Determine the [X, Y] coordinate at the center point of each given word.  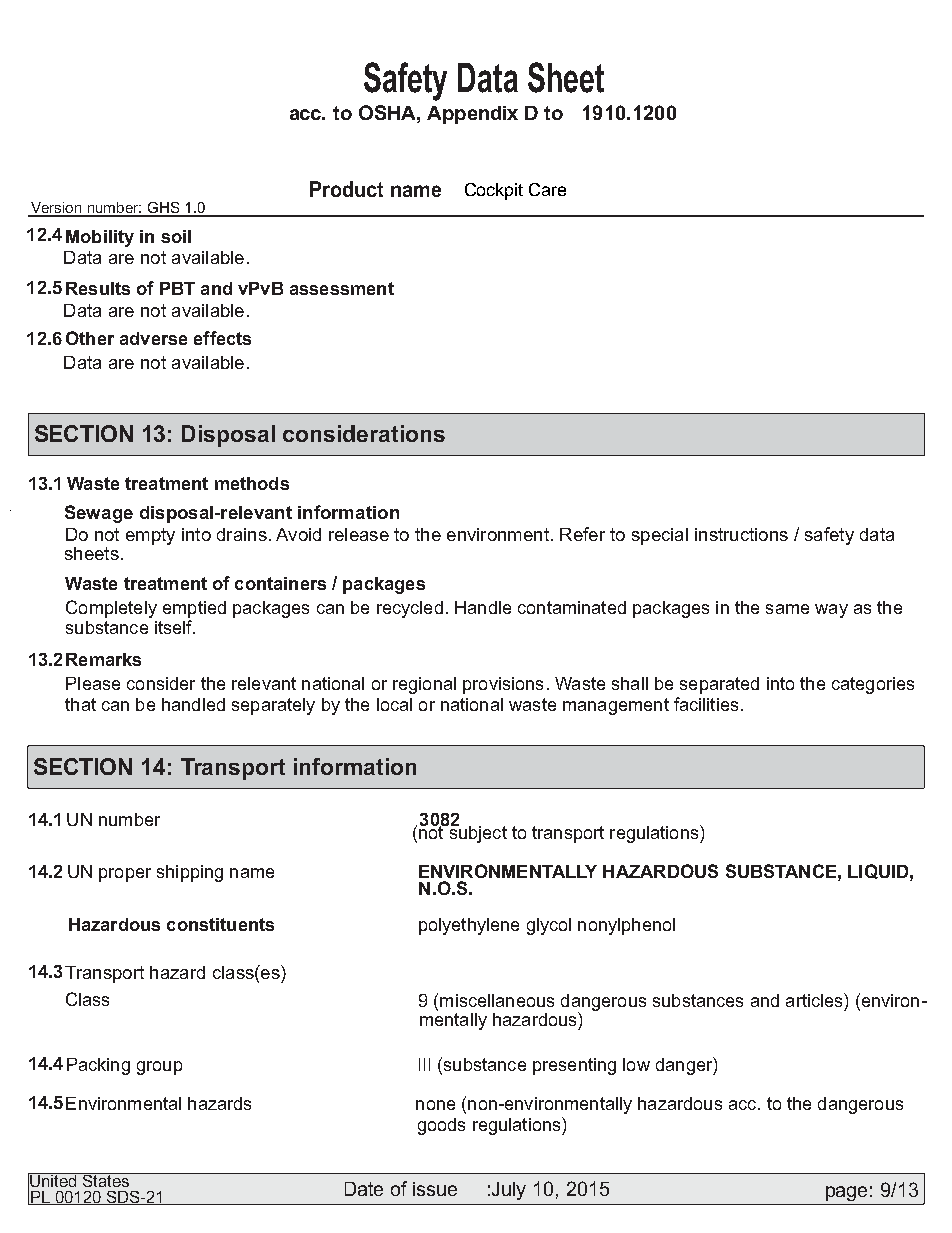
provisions [503, 685]
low [636, 1064]
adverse [153, 338]
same [787, 609]
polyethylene [469, 926]
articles [815, 1000]
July [509, 1191]
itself [175, 627]
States [106, 1180]
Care [547, 189]
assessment [342, 288]
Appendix [472, 115]
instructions [741, 534]
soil [176, 236]
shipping [190, 873]
